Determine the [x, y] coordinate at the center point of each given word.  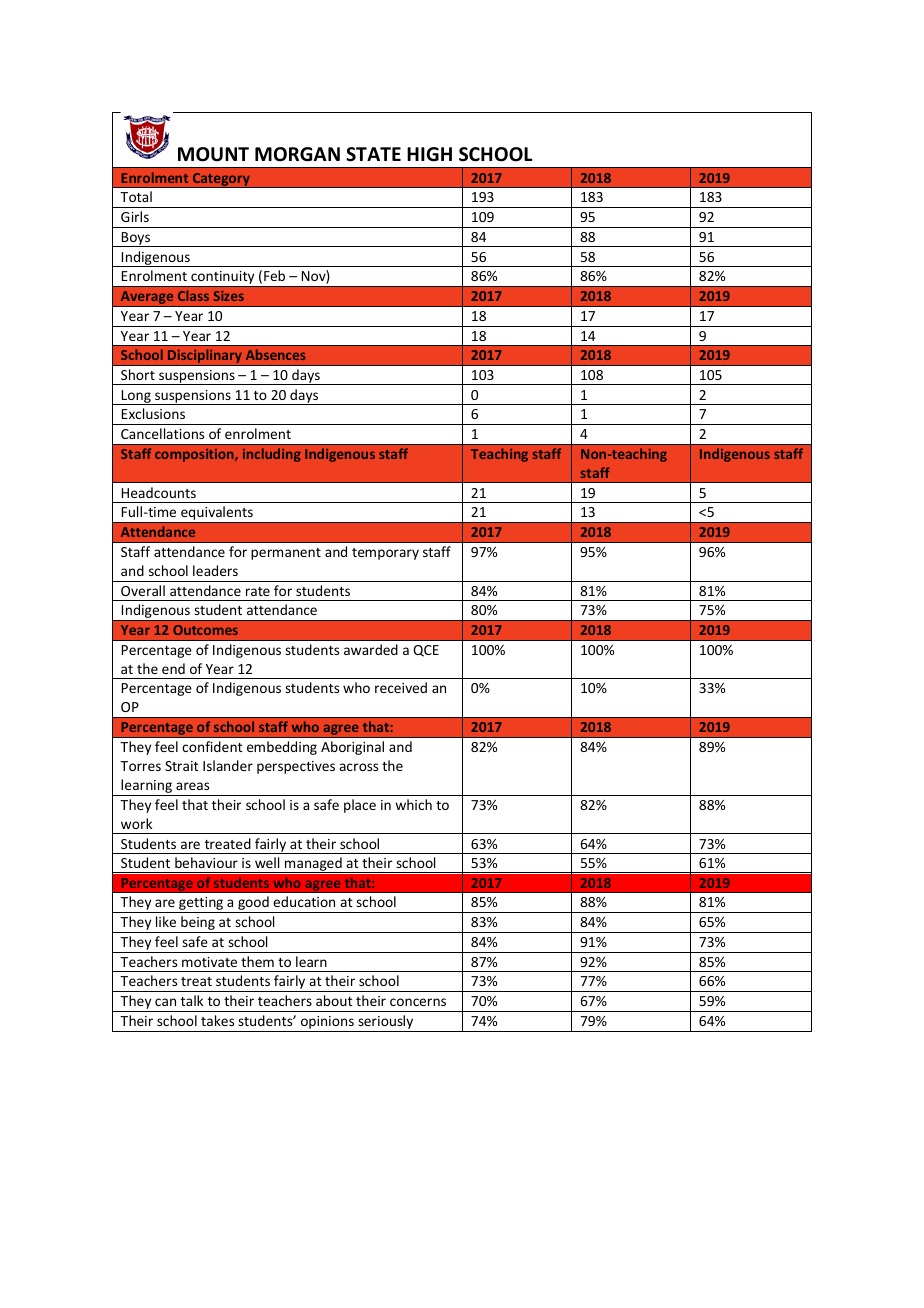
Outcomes [205, 630]
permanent [286, 554]
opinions [327, 1024]
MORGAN [297, 154]
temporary [385, 554]
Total [136, 196]
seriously [386, 1023]
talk [192, 1000]
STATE [373, 154]
